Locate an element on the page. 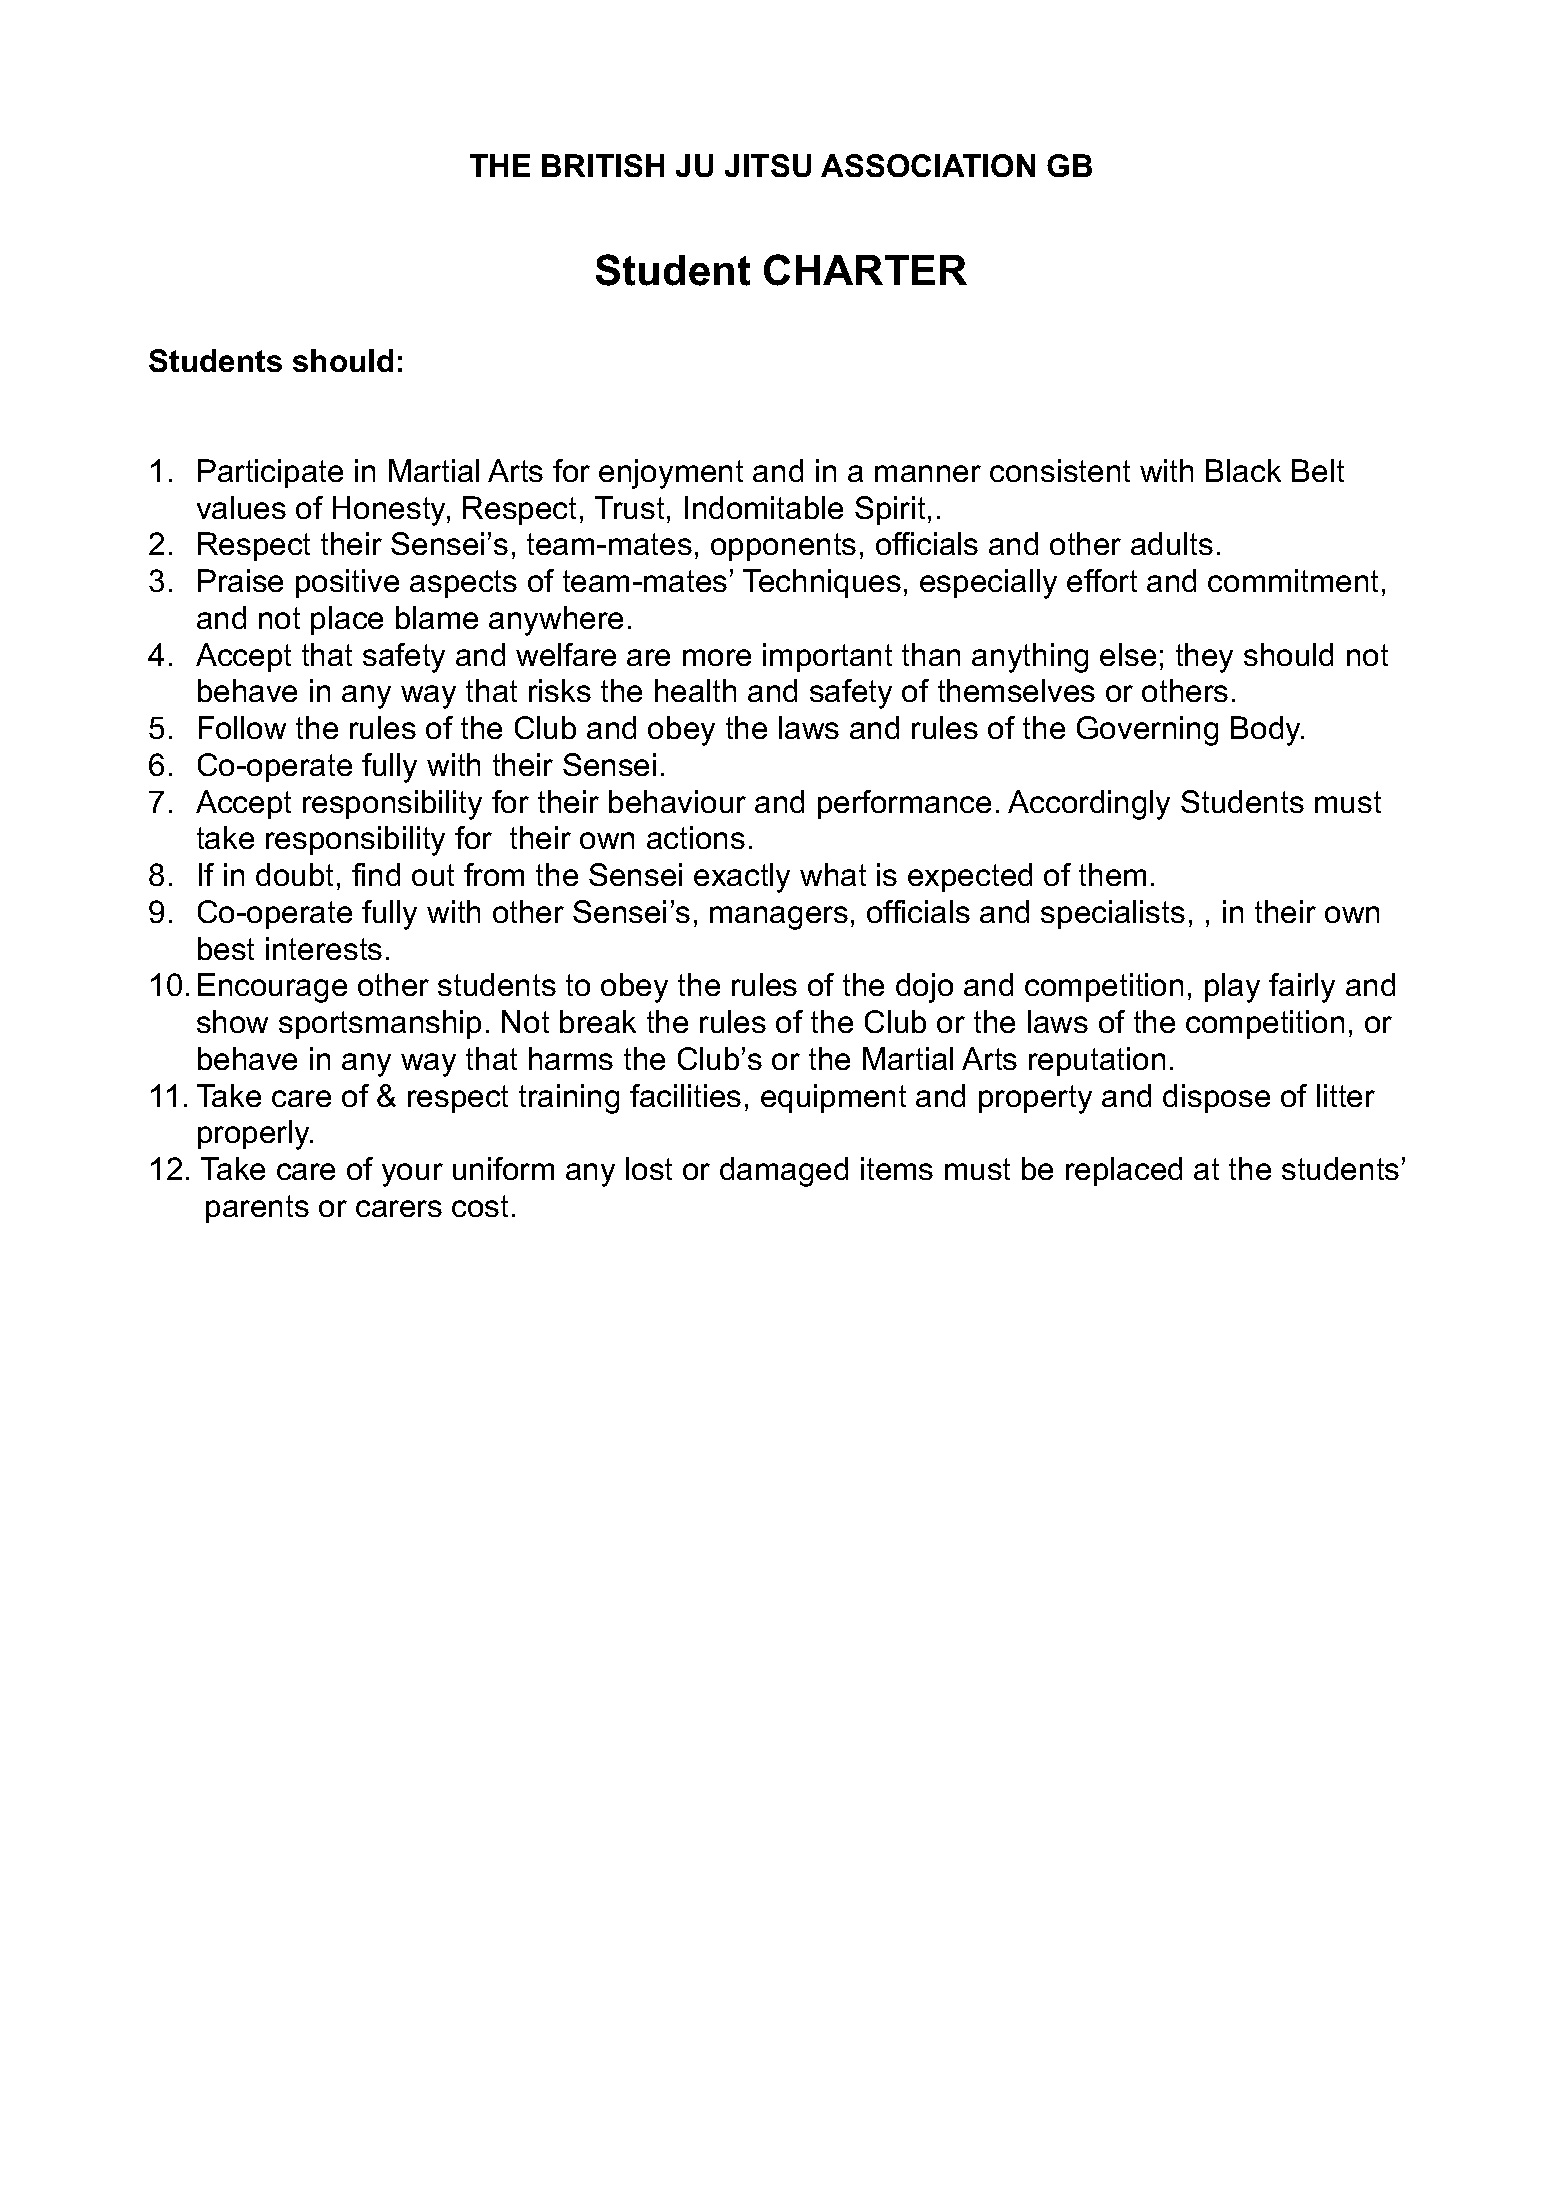 The width and height of the document is (1563, 2210). Follow is located at coordinates (242, 727).
